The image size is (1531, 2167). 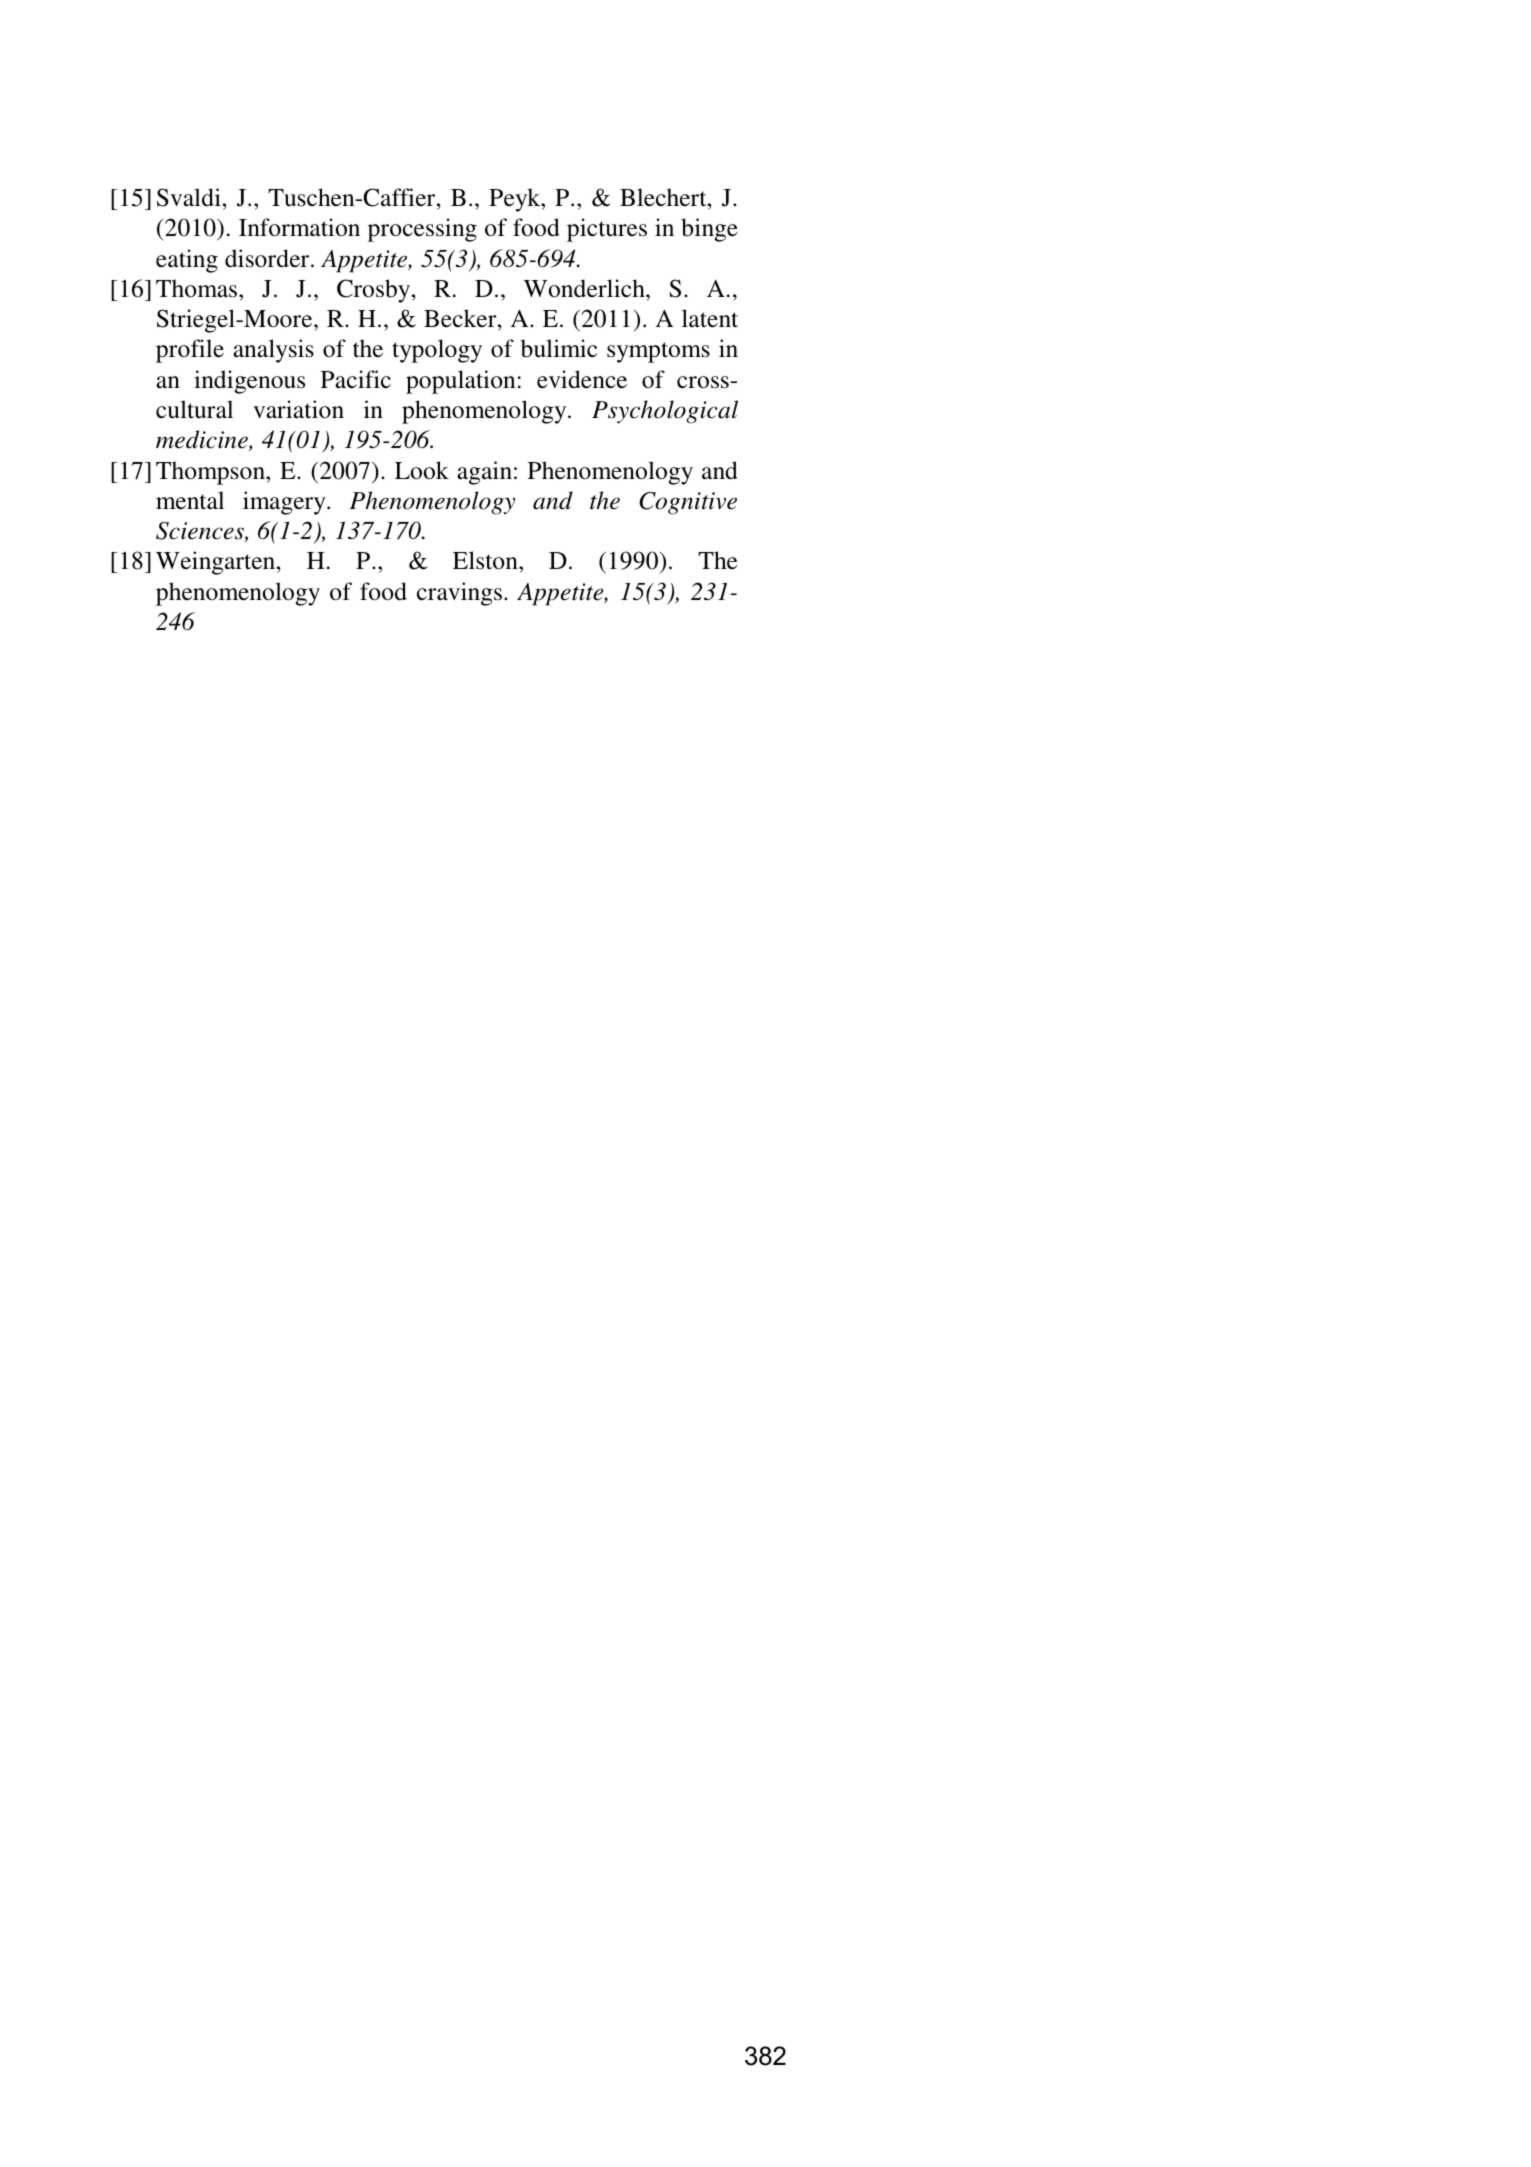 I want to click on again, so click(x=484, y=473).
